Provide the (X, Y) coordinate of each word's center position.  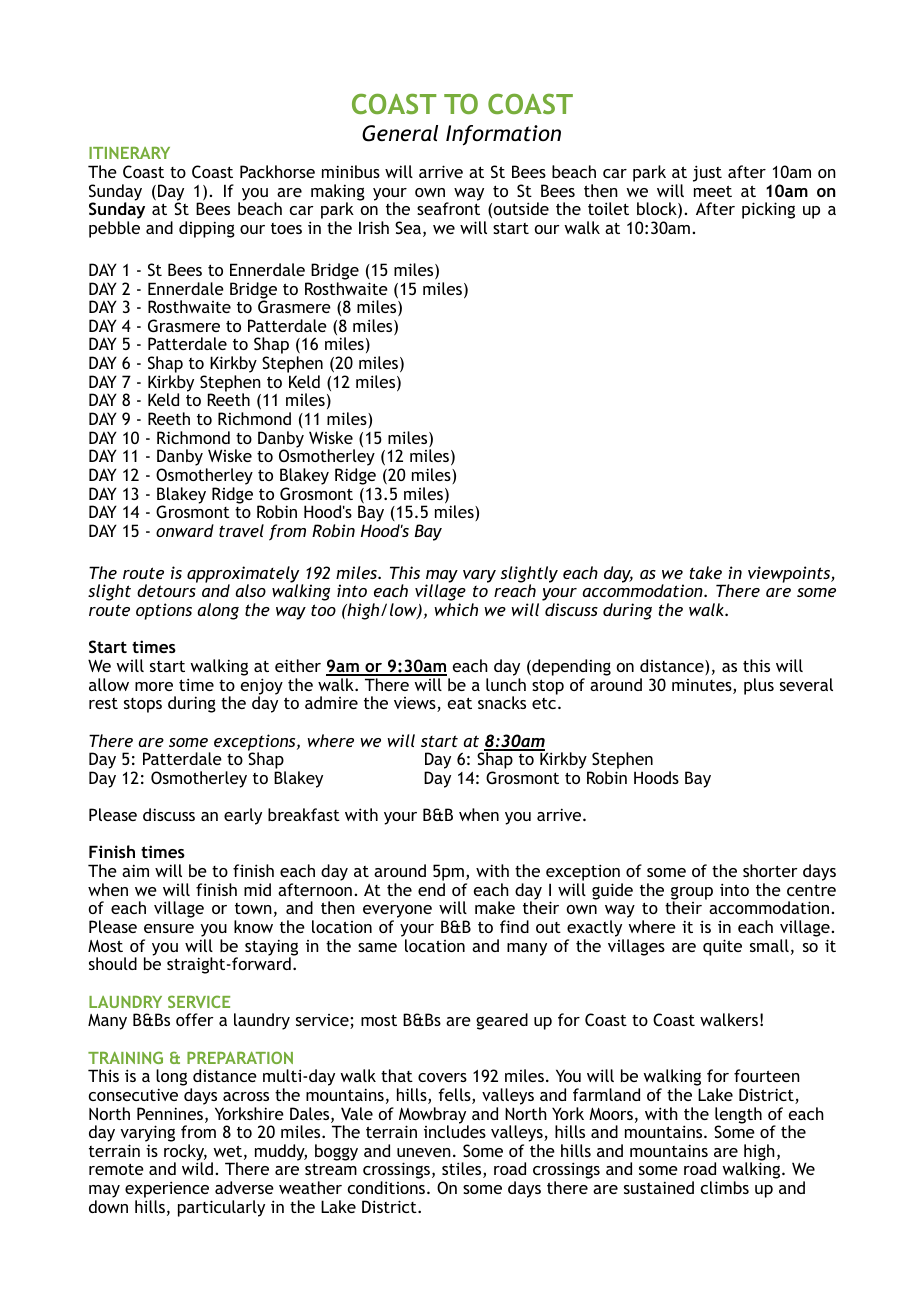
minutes (703, 686)
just (707, 173)
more (154, 686)
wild (197, 1168)
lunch (506, 684)
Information (503, 135)
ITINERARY (129, 153)
